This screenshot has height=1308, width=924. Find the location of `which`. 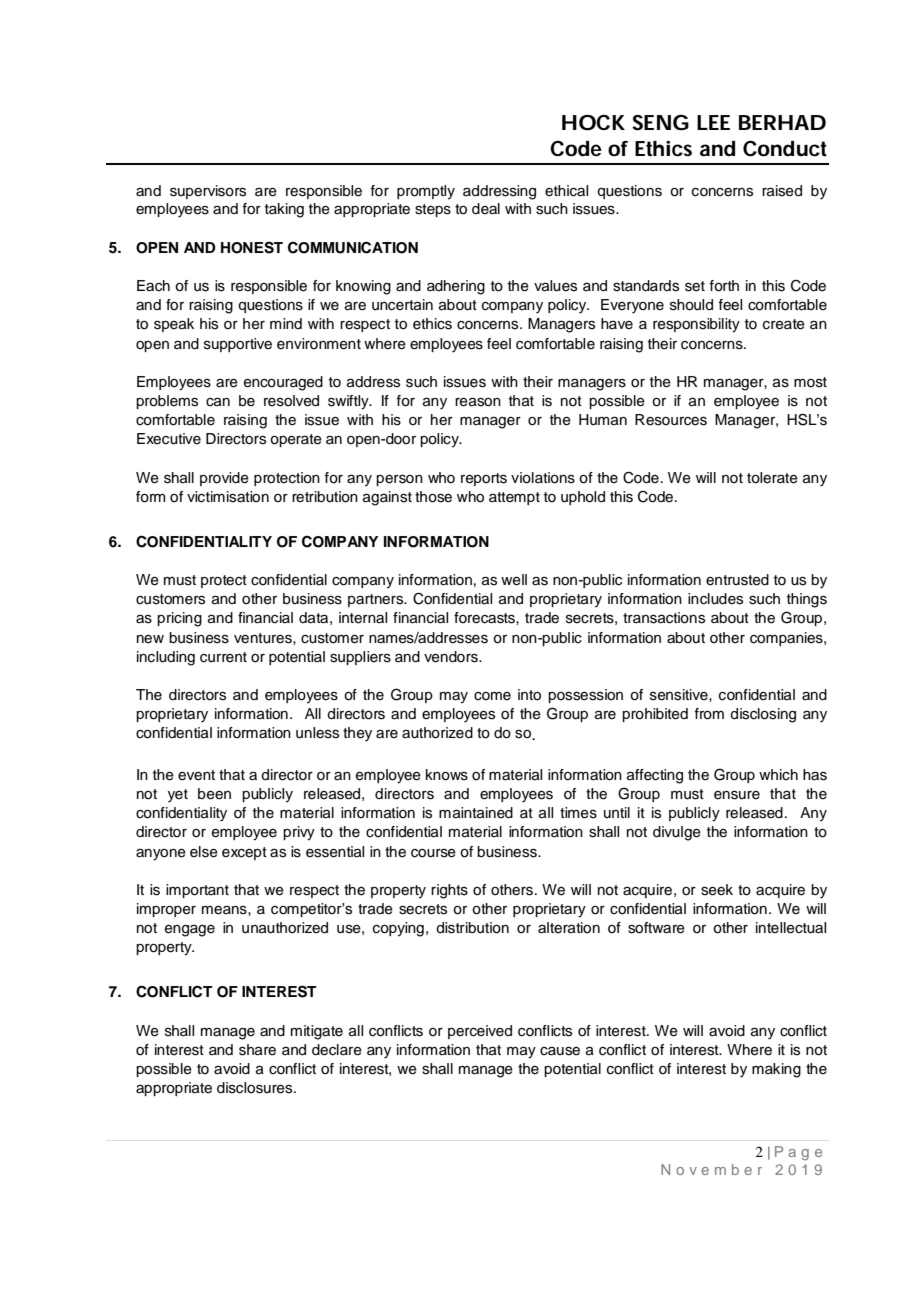

which is located at coordinates (778, 775).
